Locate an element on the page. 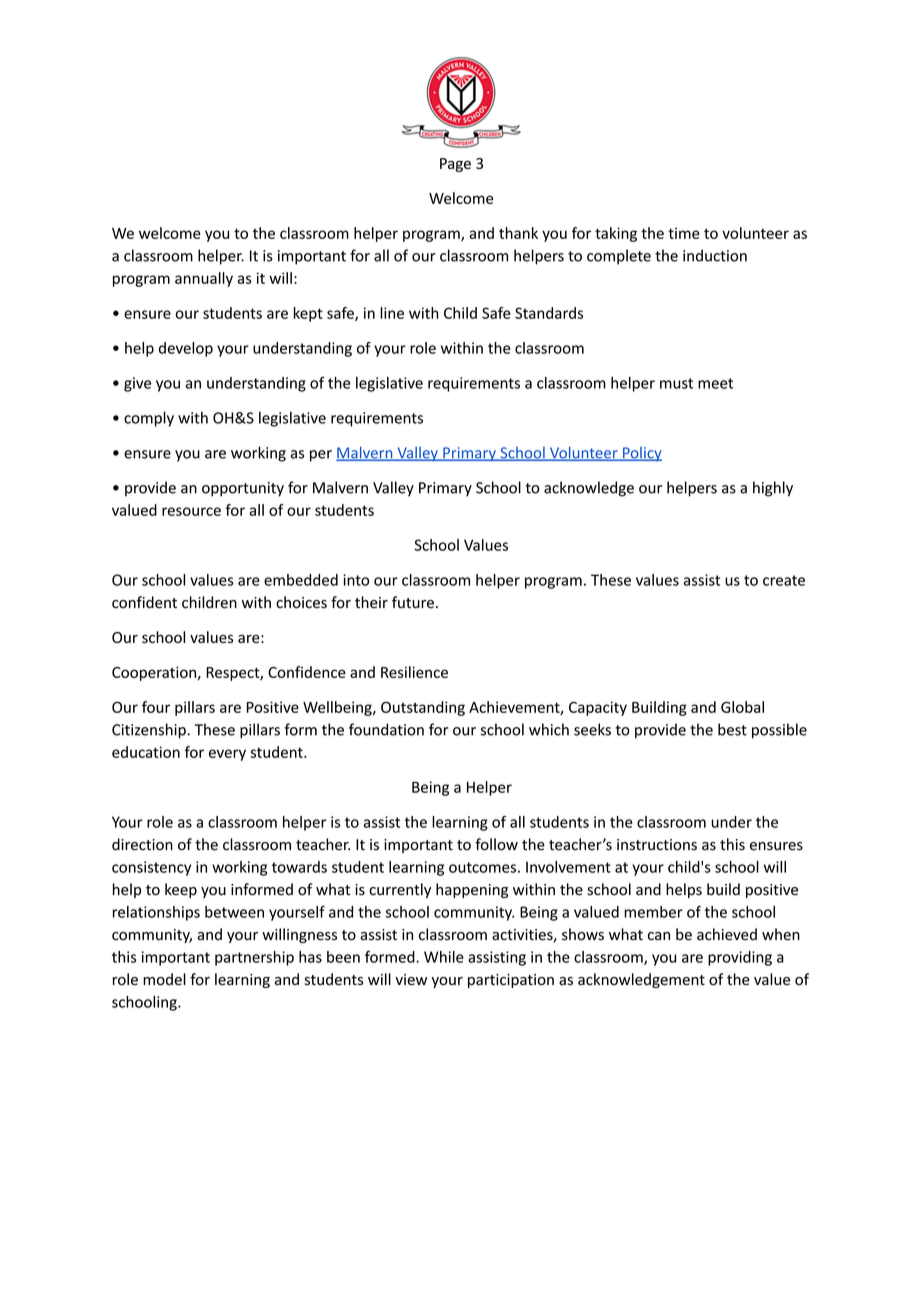 The image size is (924, 1307). highly is located at coordinates (773, 489).
